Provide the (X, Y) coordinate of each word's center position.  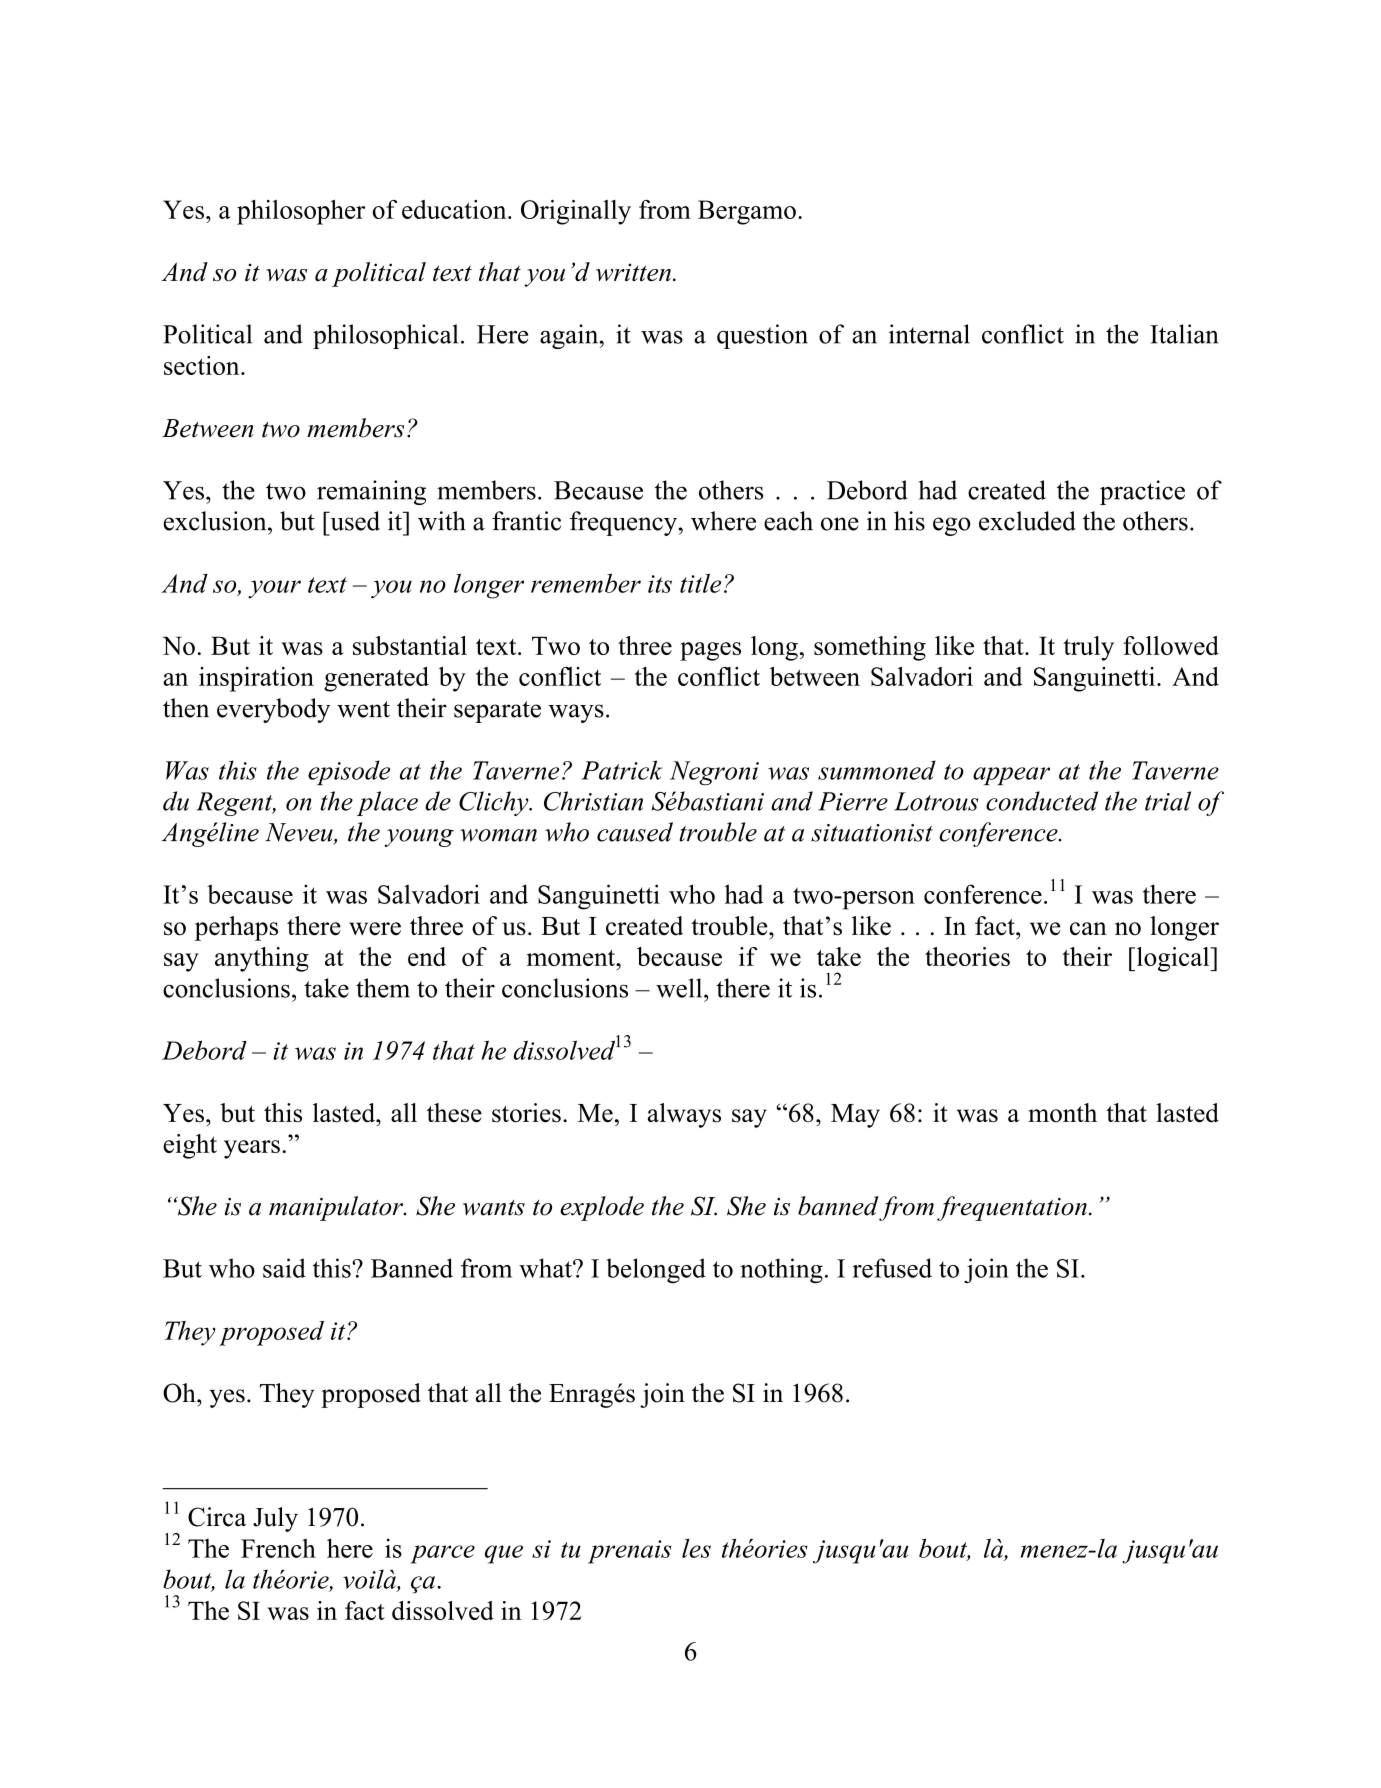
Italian (1184, 334)
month (1062, 1113)
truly (1088, 648)
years (252, 1149)
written (633, 272)
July (275, 1519)
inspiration (256, 679)
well (680, 988)
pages (710, 651)
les (696, 1548)
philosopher (301, 212)
